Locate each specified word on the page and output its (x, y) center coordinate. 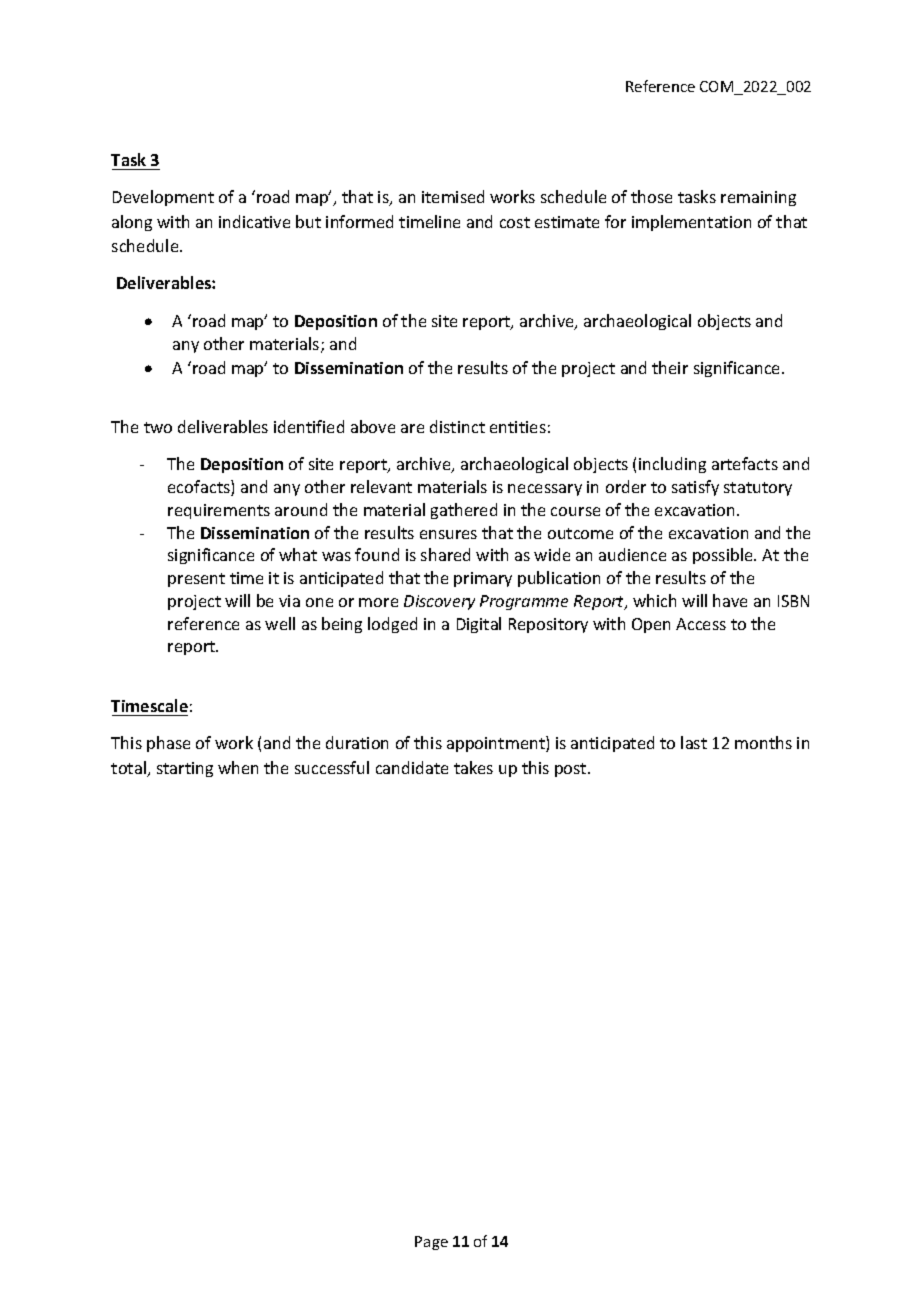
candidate (412, 767)
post (572, 770)
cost (515, 222)
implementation (691, 223)
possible (724, 556)
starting (185, 769)
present (196, 580)
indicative (254, 221)
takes (473, 767)
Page (431, 1243)
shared (445, 554)
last (694, 742)
